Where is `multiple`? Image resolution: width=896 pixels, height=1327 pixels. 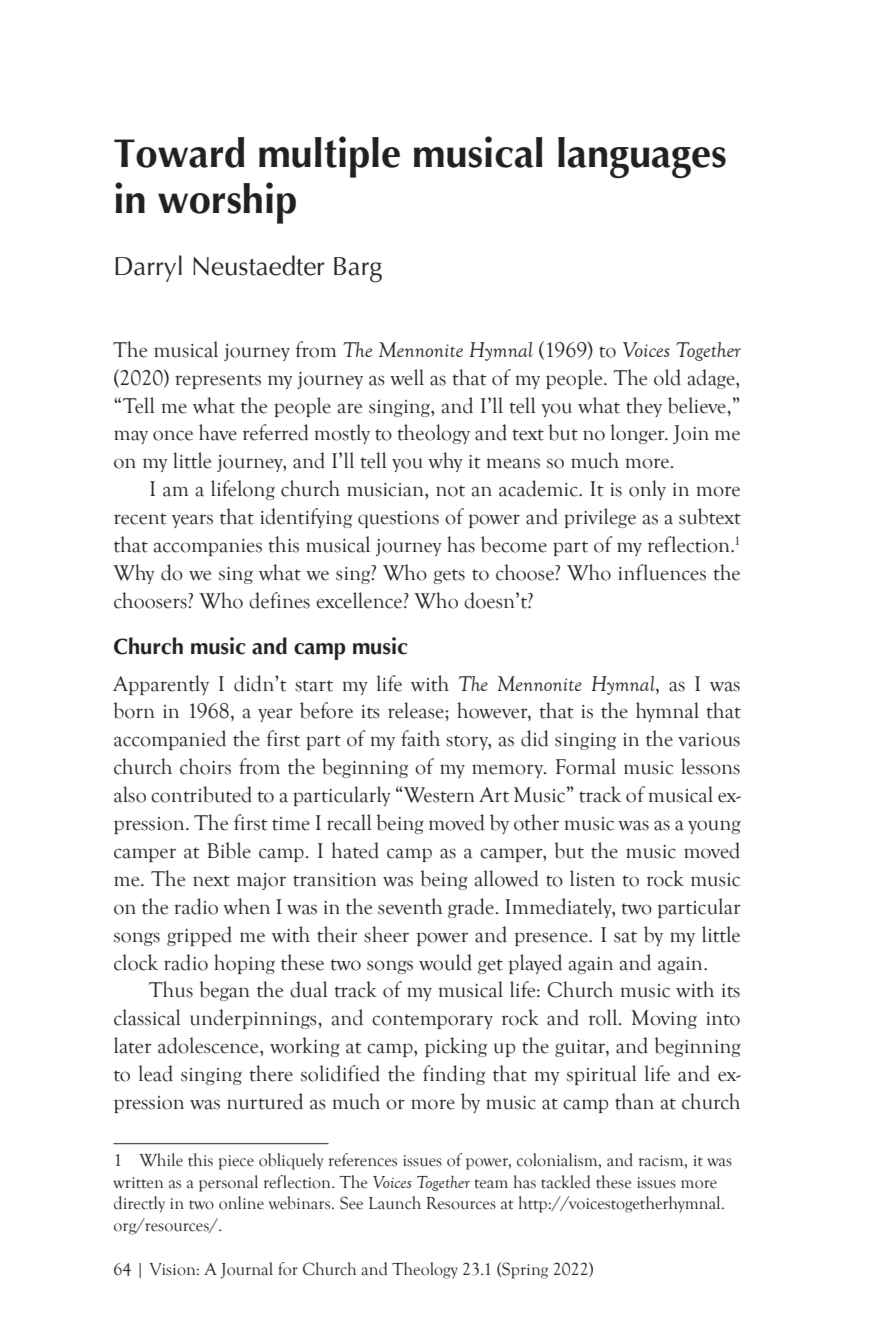 multiple is located at coordinates (329, 157).
